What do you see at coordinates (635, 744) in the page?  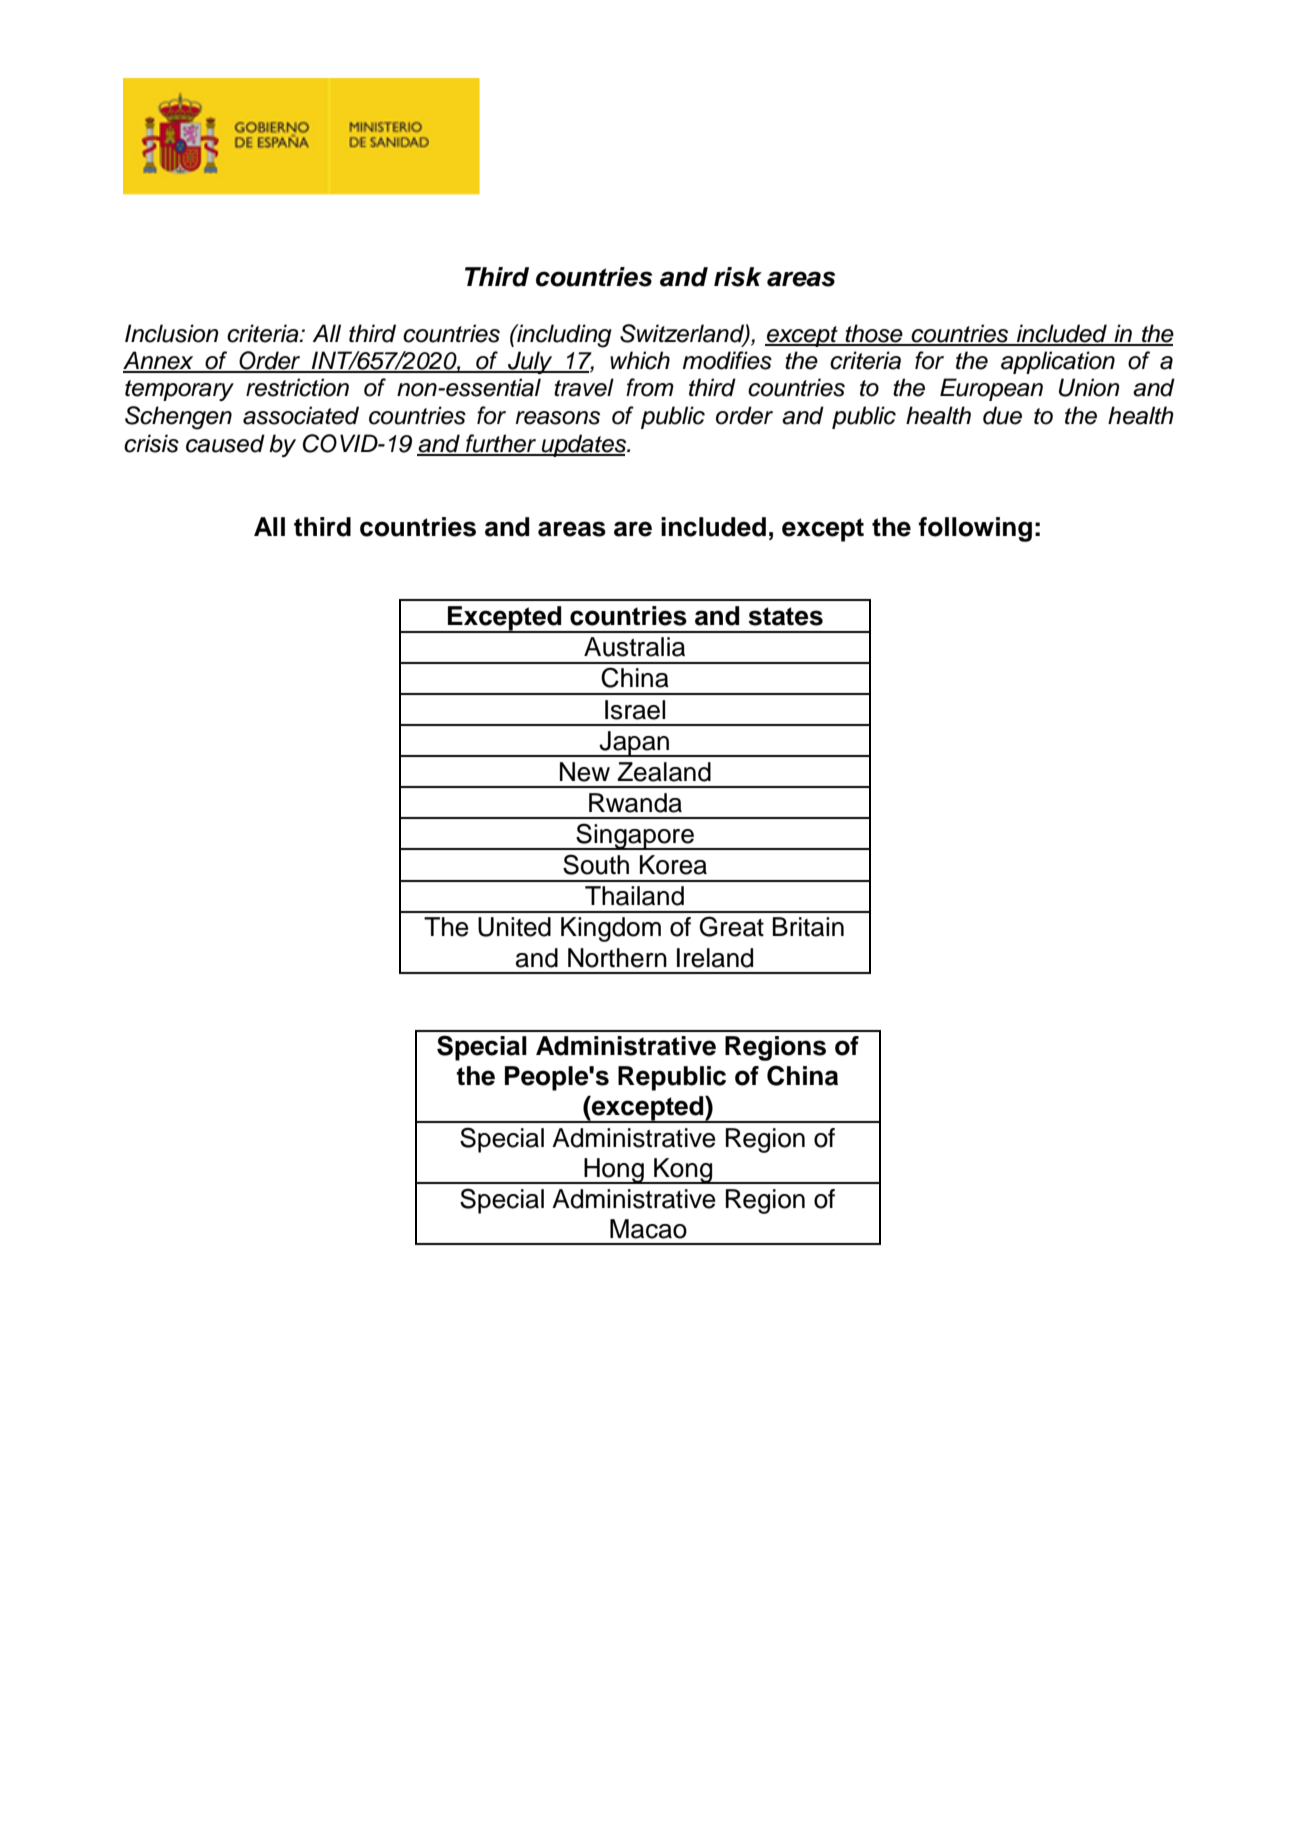 I see `Japan` at bounding box center [635, 744].
